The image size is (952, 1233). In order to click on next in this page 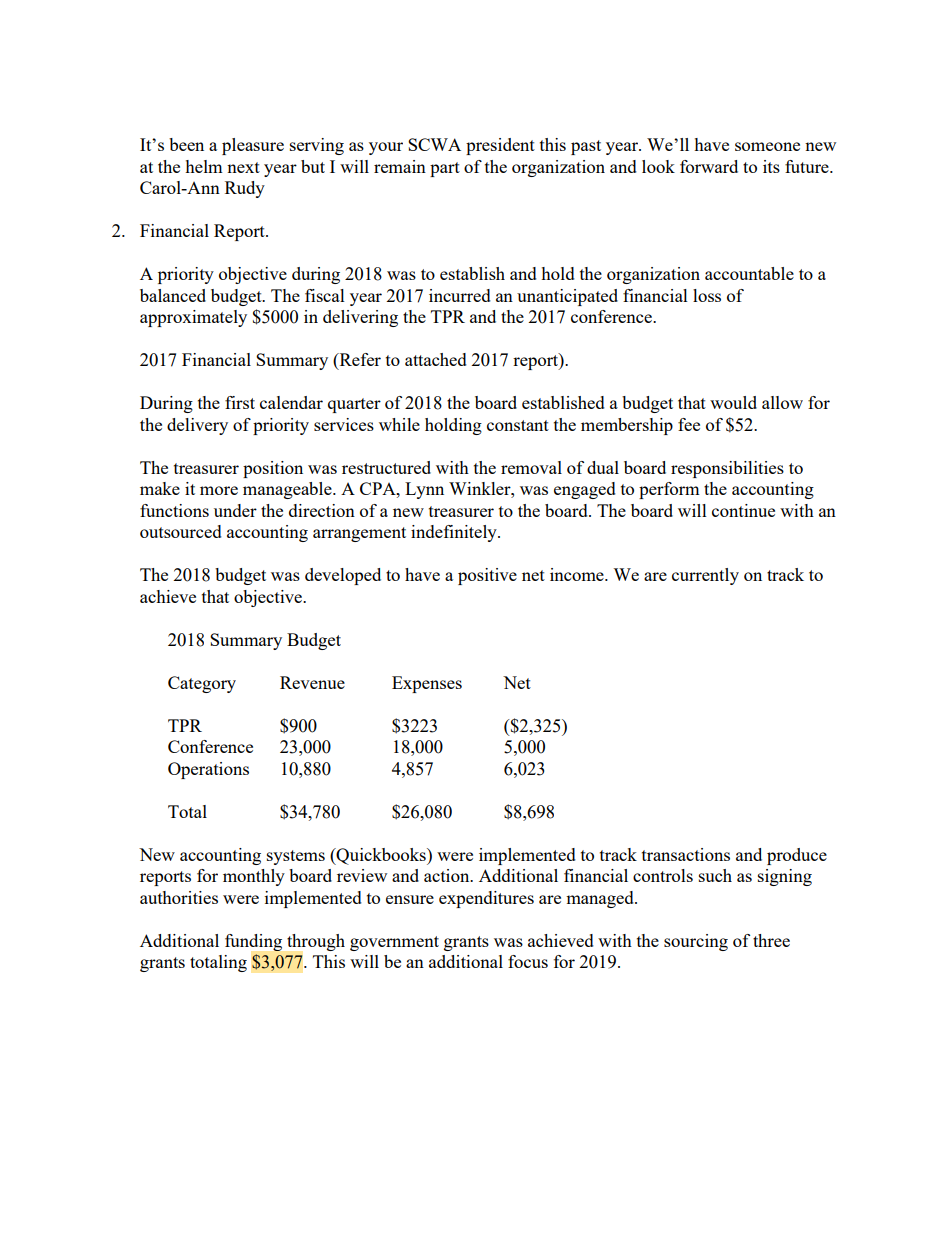, I will do `click(243, 167)`.
